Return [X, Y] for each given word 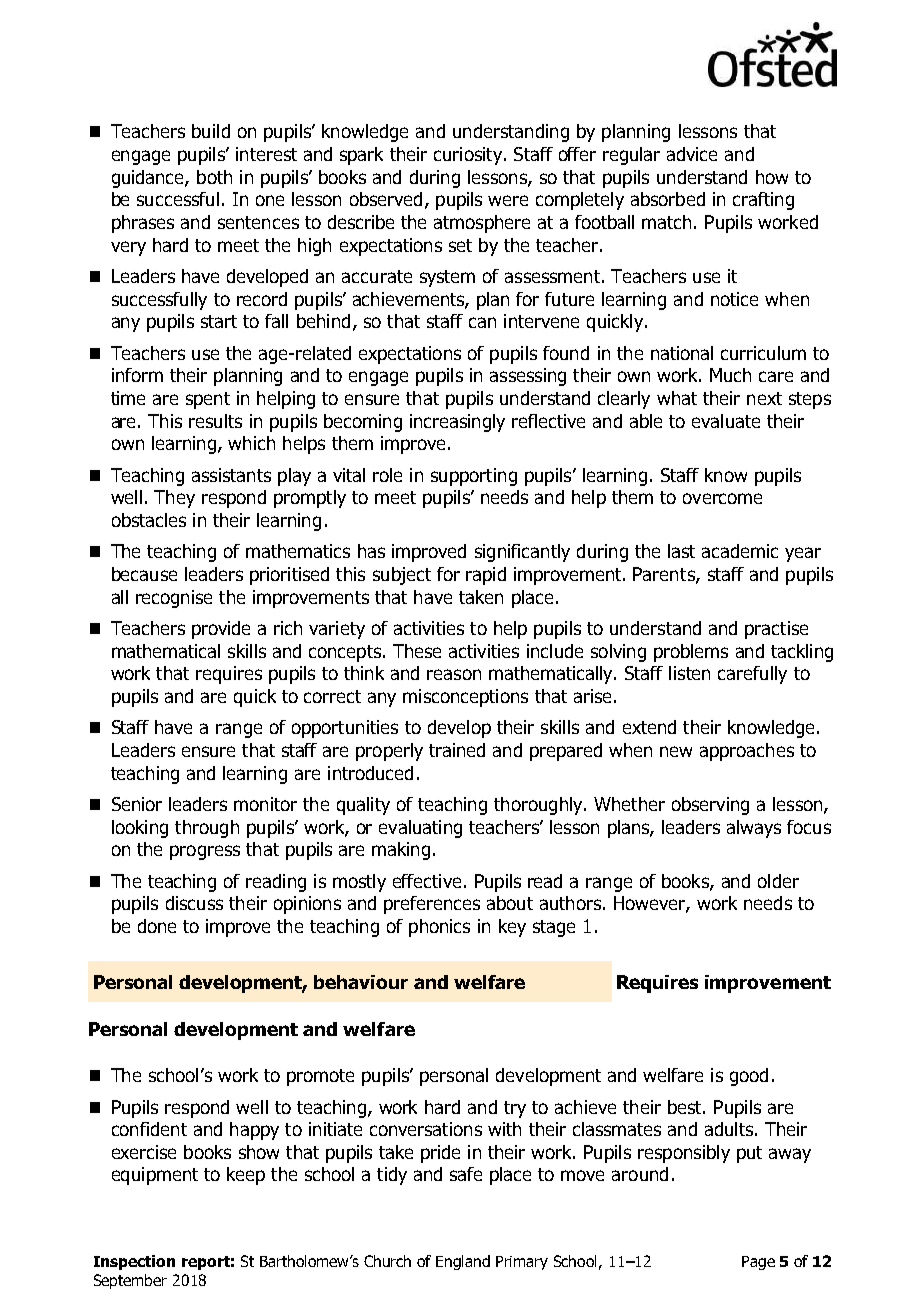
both [214, 177]
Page [758, 1263]
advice [692, 154]
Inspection [134, 1262]
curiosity [468, 156]
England [463, 1262]
